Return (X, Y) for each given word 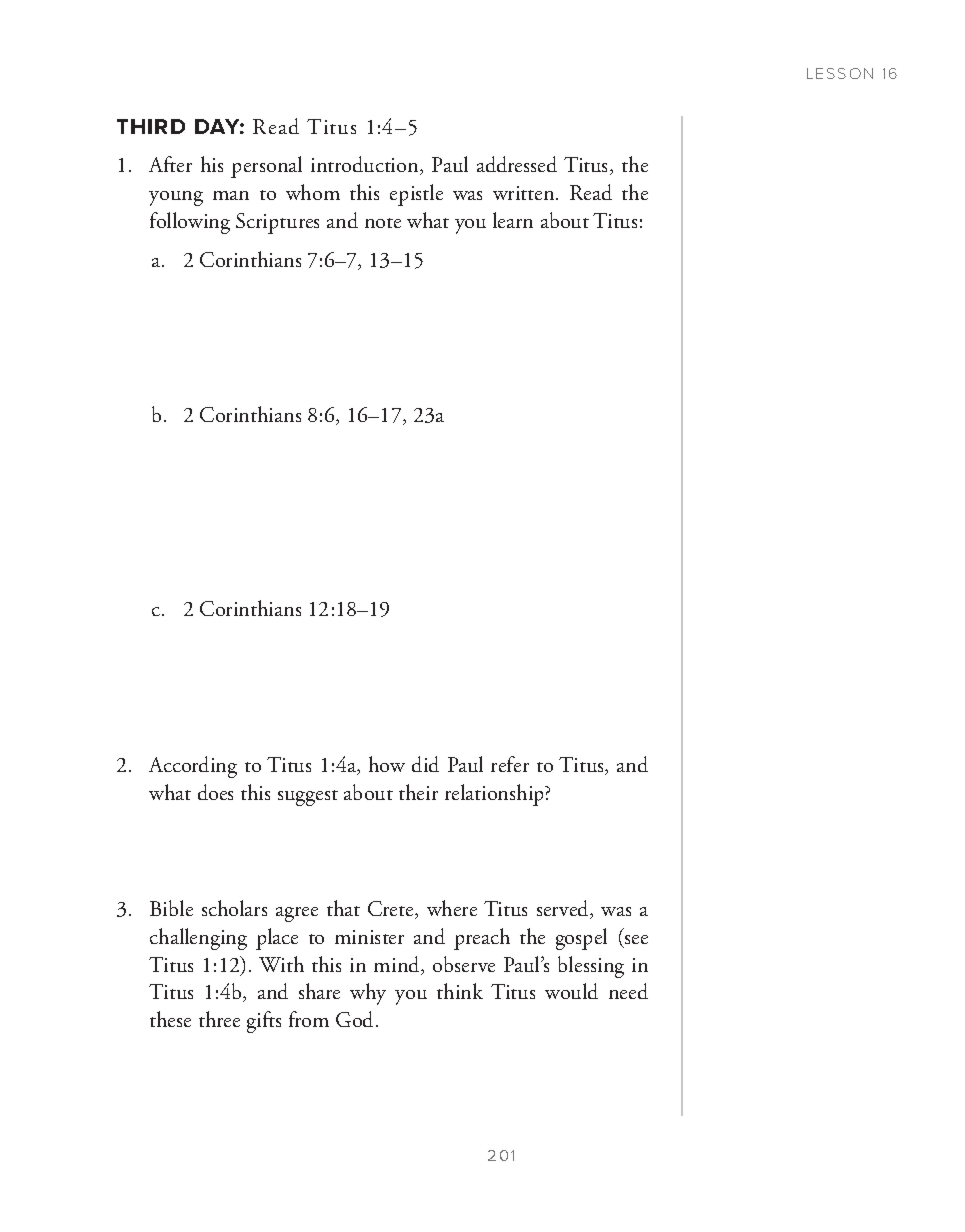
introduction (366, 165)
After (170, 164)
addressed (517, 164)
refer (510, 764)
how (387, 764)
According (193, 767)
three (219, 1019)
